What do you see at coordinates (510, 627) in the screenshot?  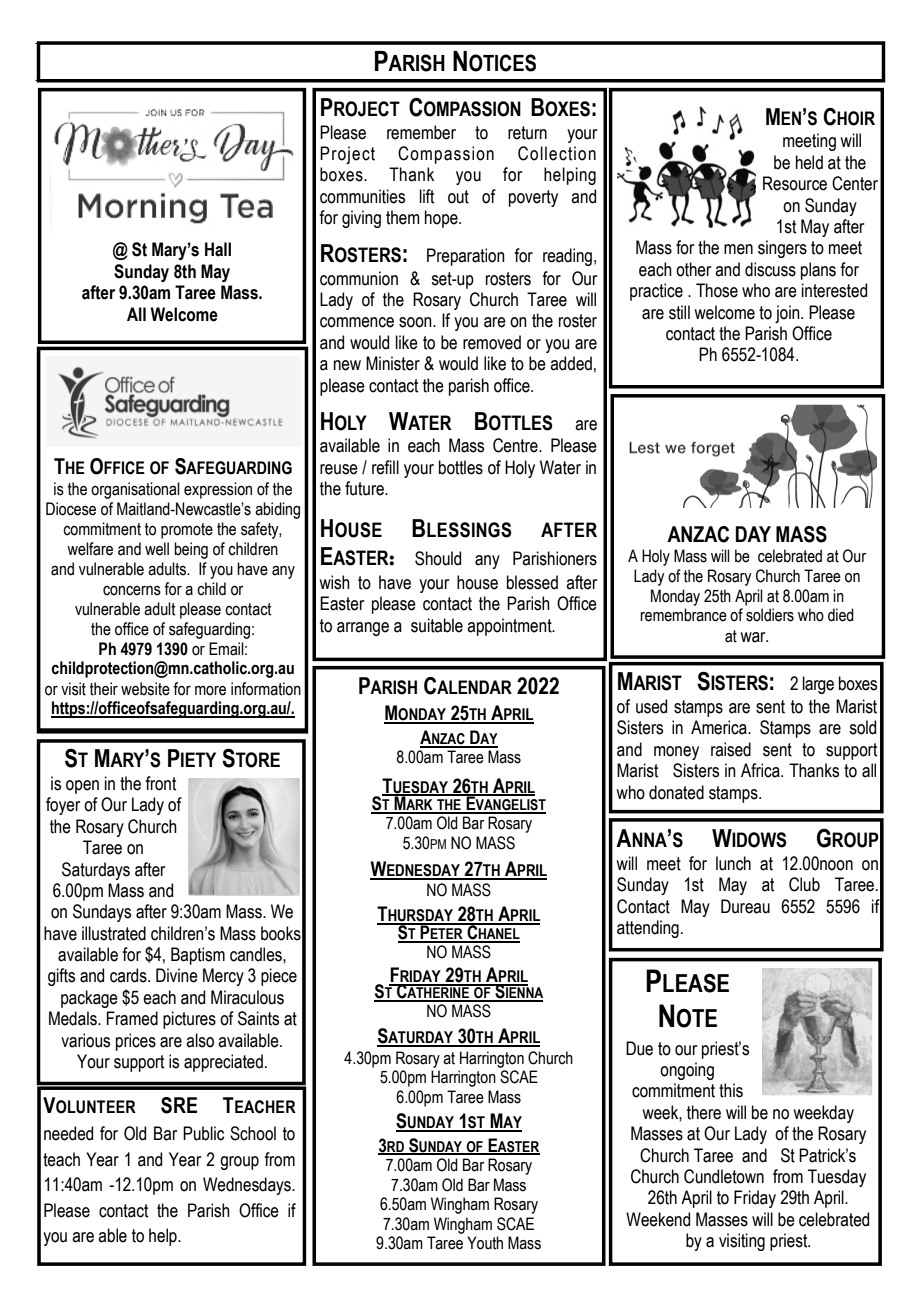 I see `appointment` at bounding box center [510, 627].
